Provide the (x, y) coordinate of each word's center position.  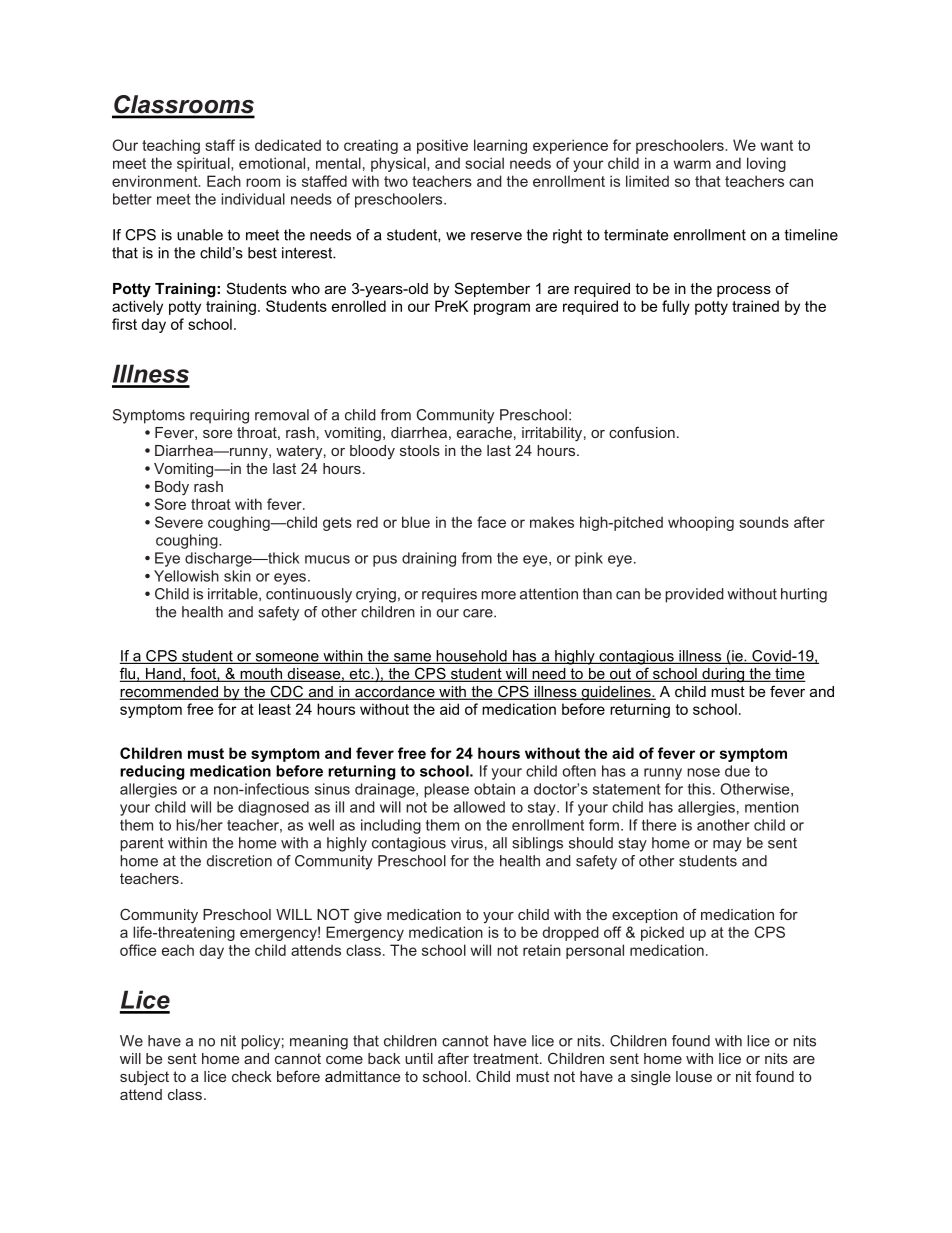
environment (156, 181)
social (484, 163)
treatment (507, 1058)
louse (694, 1076)
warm (692, 164)
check (252, 1076)
